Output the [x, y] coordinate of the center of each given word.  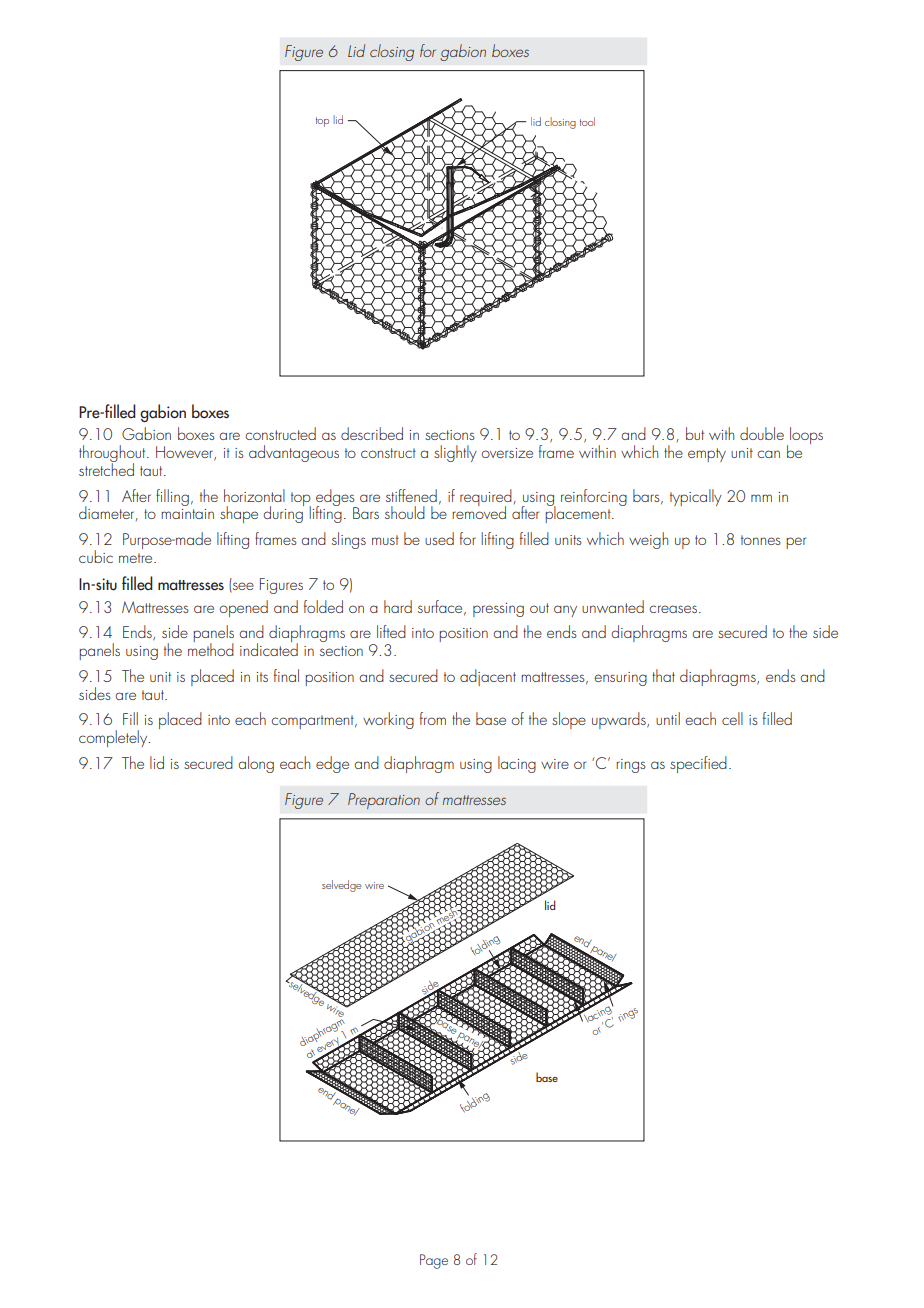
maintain [187, 514]
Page [434, 1261]
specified [698, 764]
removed [479, 511]
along [256, 764]
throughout [113, 455]
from [433, 718]
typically [696, 497]
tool [587, 121]
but [695, 433]
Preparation [384, 801]
